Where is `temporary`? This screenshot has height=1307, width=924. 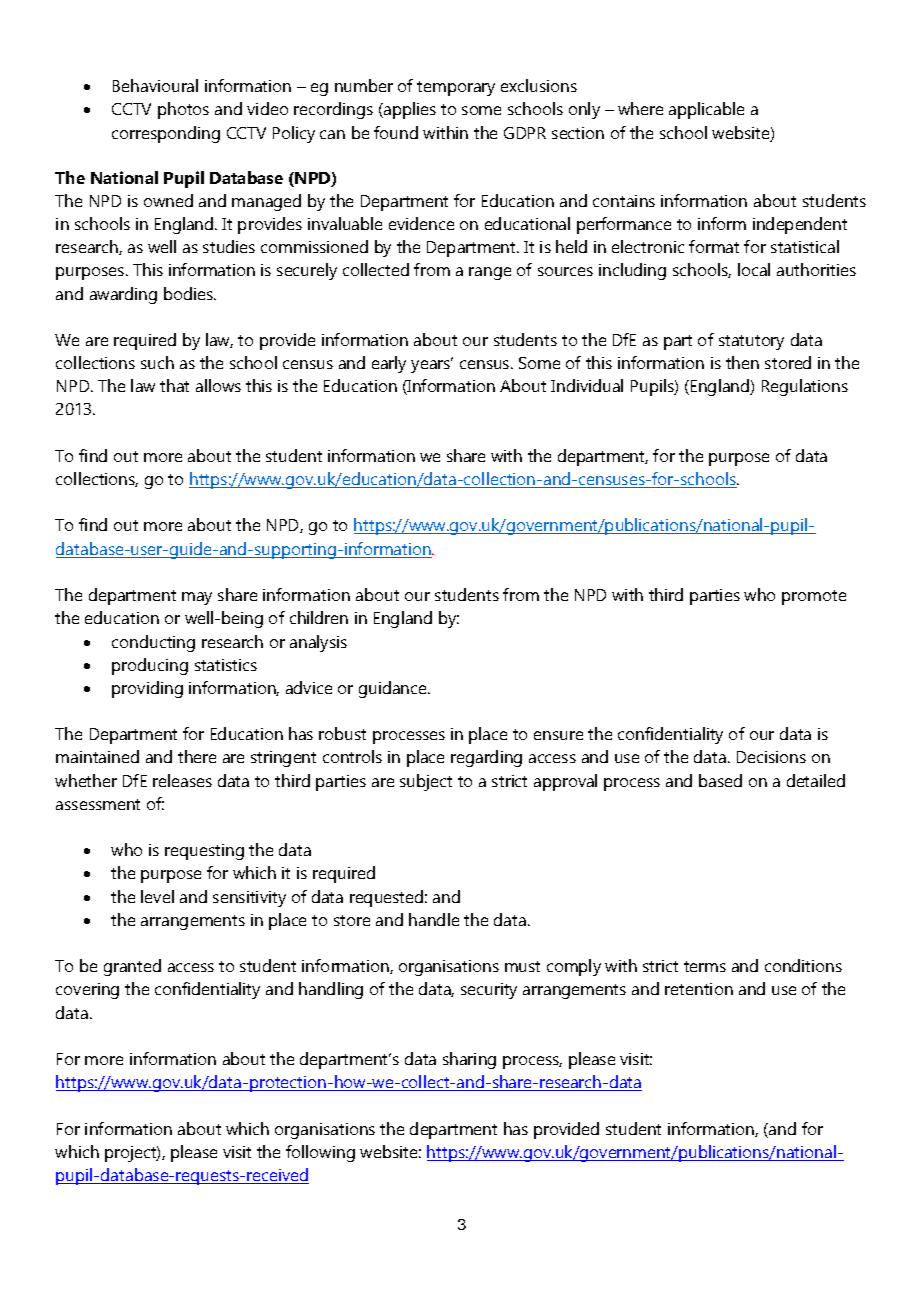 temporary is located at coordinates (456, 88).
